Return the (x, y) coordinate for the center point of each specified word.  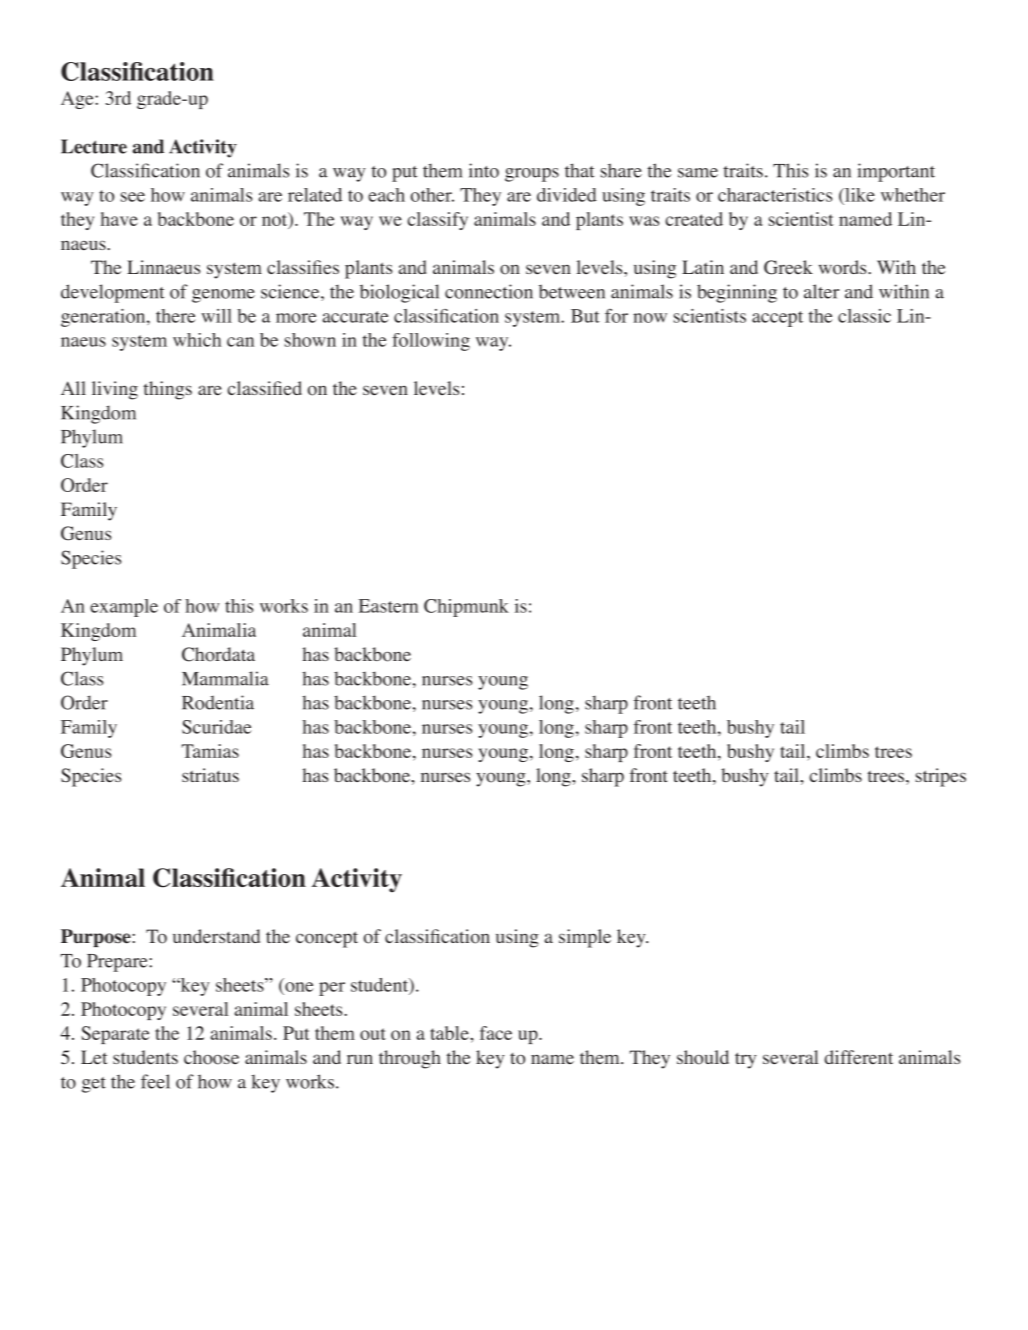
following (431, 342)
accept (777, 319)
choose (211, 1057)
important (896, 172)
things (167, 390)
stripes (941, 777)
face (496, 1033)
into (484, 170)
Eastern (388, 606)
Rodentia (218, 702)
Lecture (94, 146)
